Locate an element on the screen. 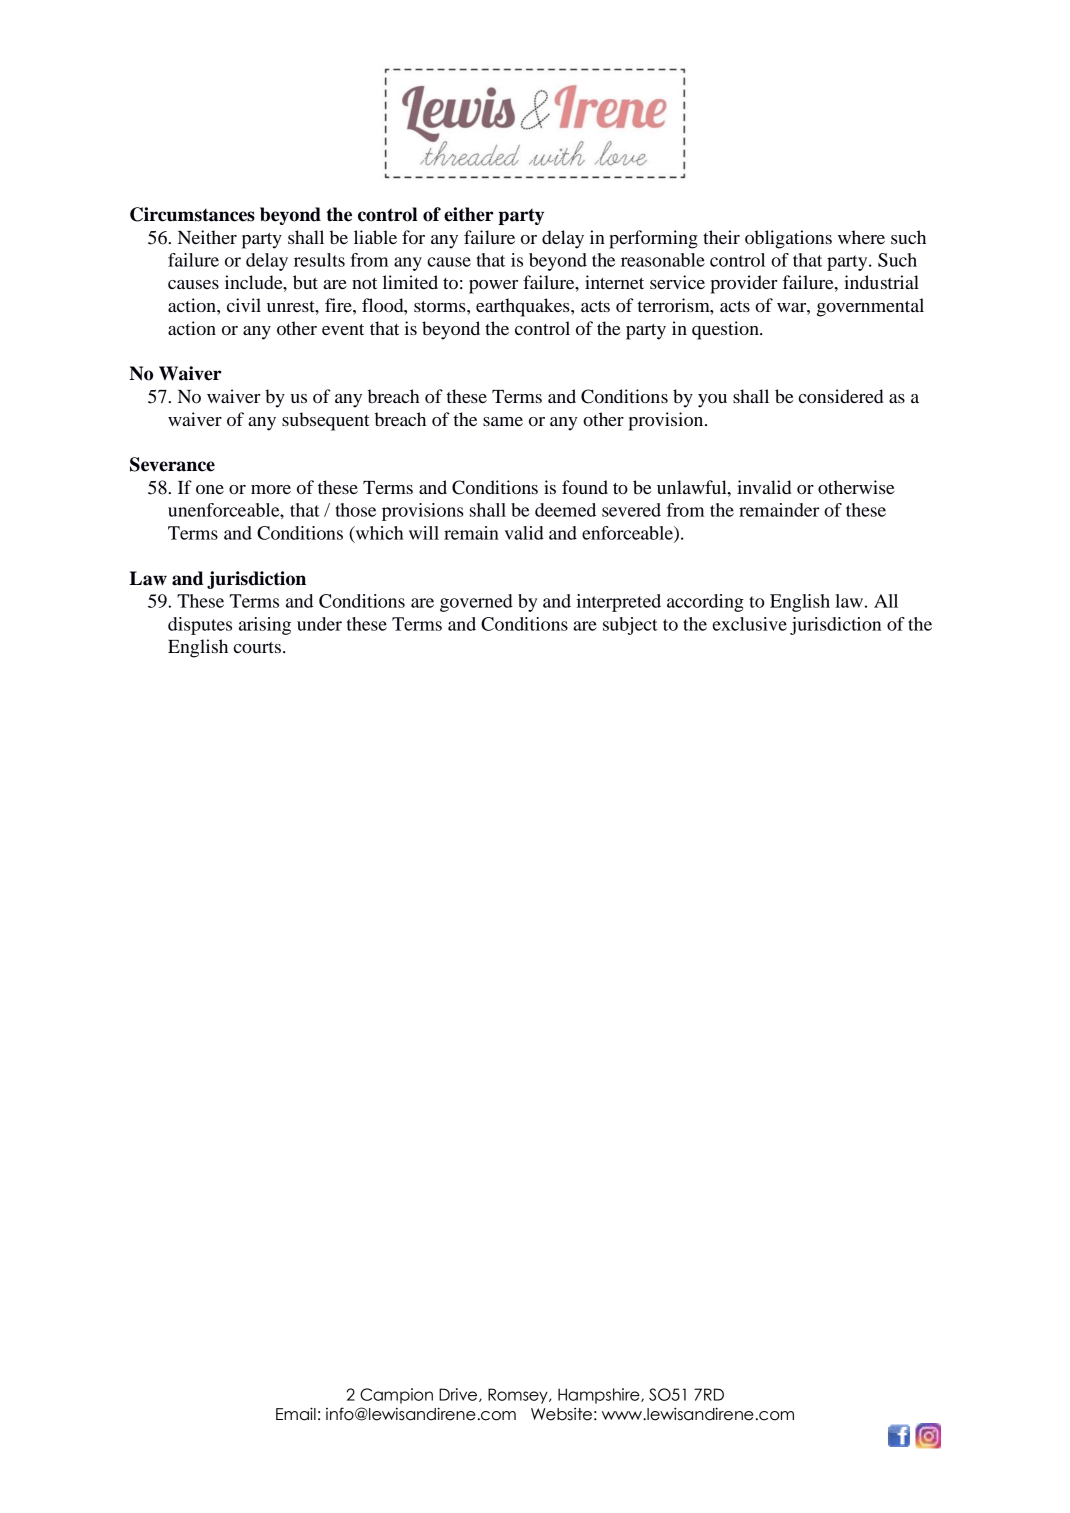 Image resolution: width=1070 pixels, height=1513 pixels. Drive is located at coordinates (459, 1395).
